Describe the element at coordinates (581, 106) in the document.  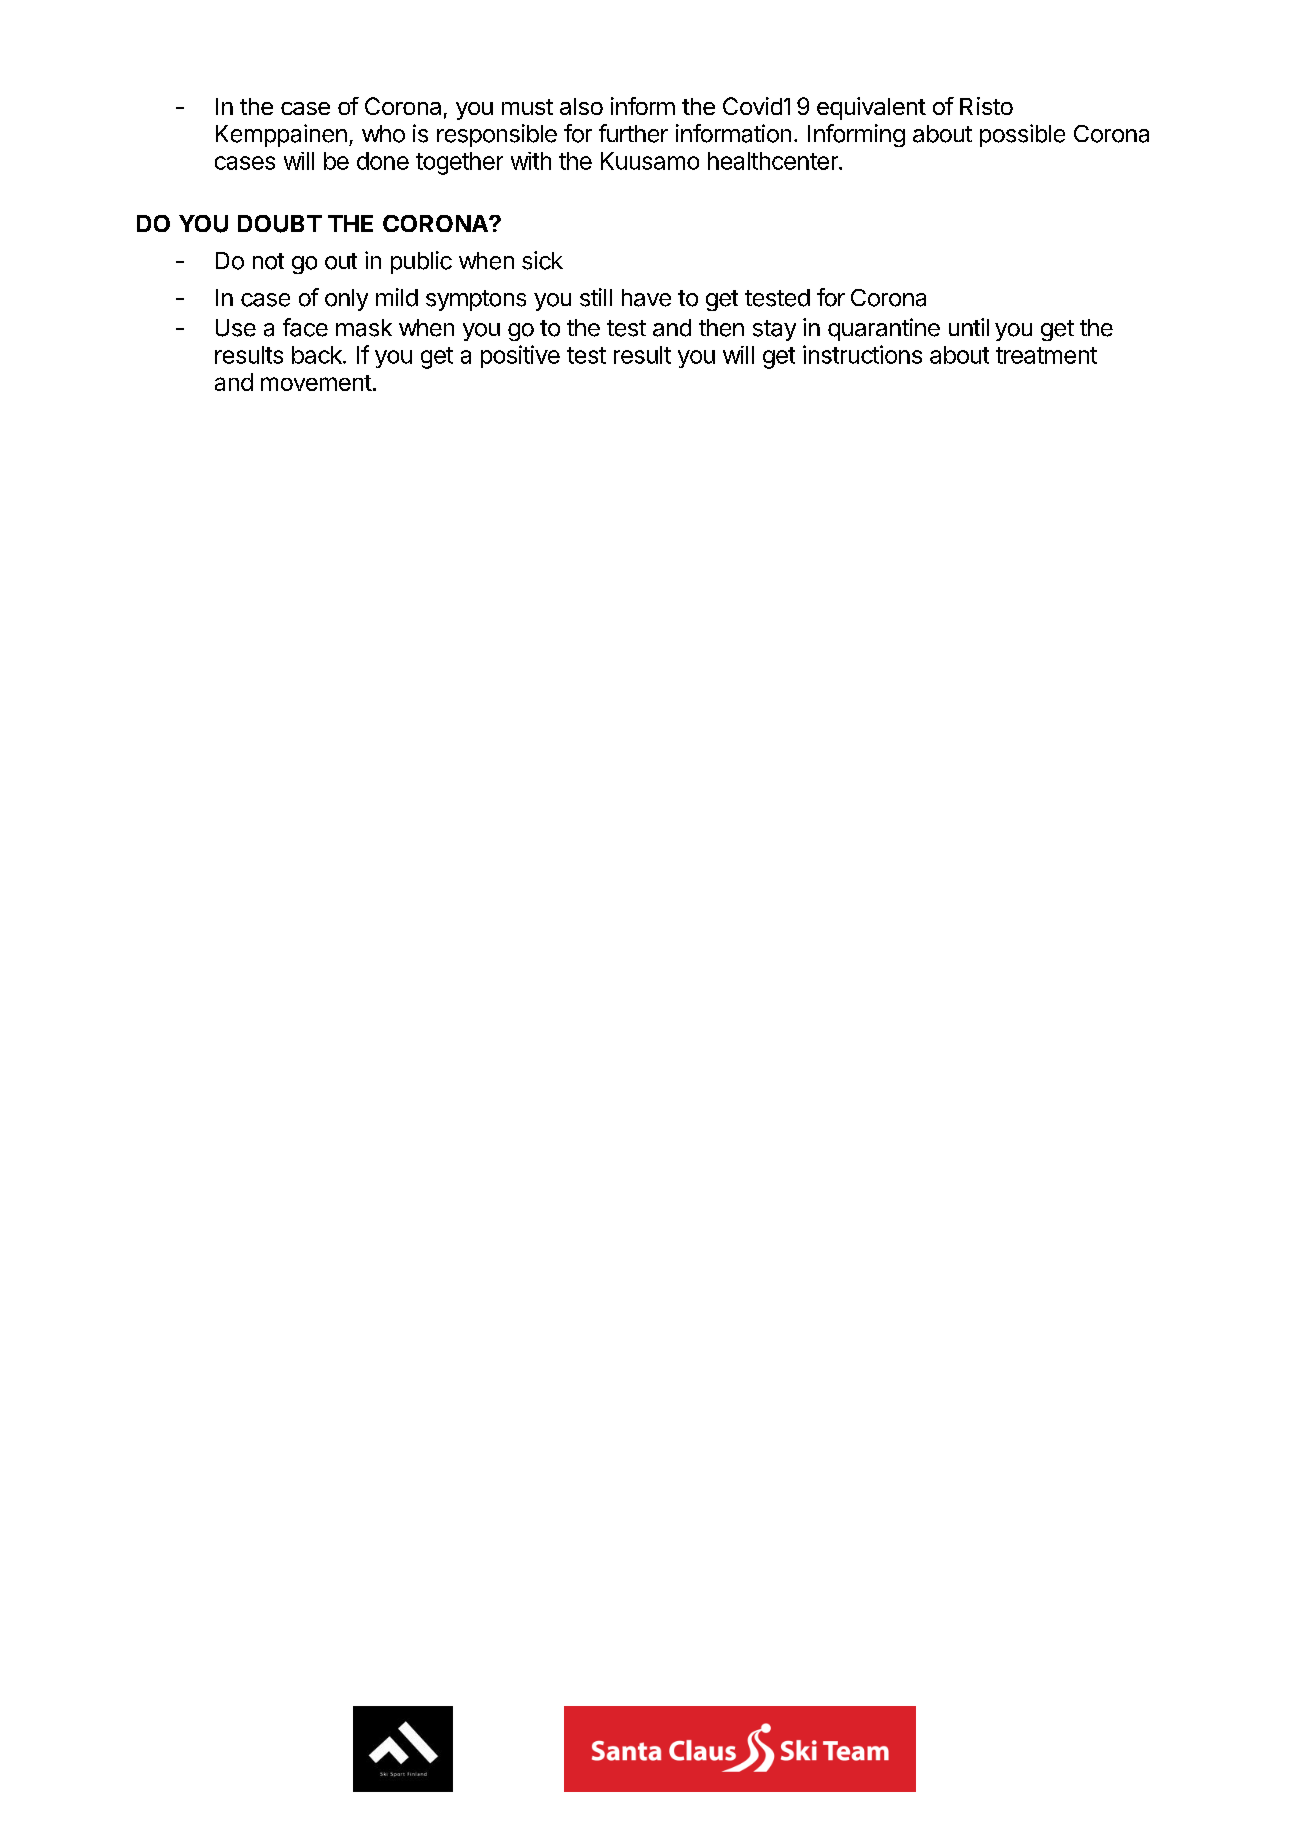
I see `also` at that location.
